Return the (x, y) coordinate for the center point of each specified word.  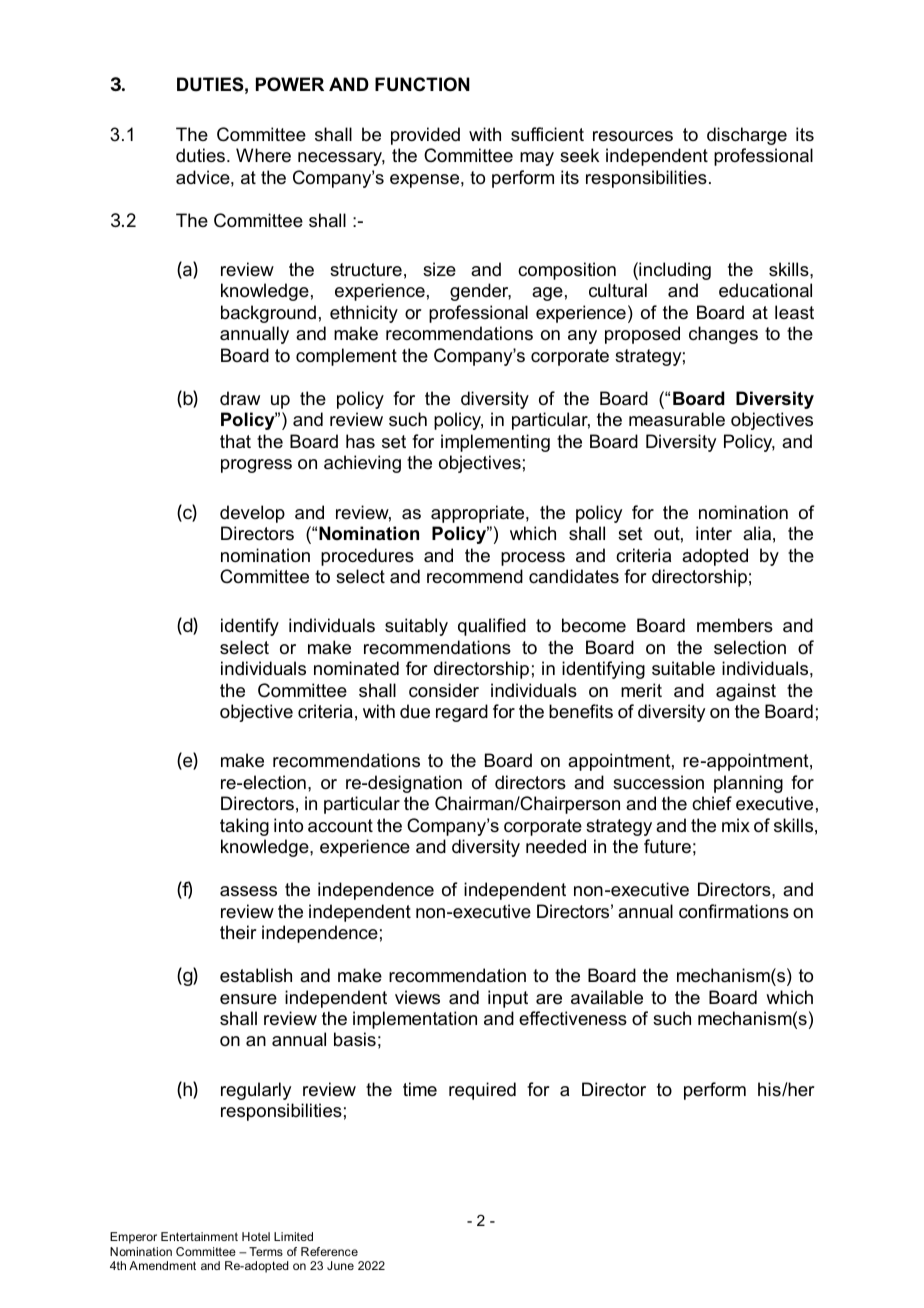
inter (714, 533)
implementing (495, 443)
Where (263, 155)
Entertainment (199, 1236)
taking (244, 827)
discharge (747, 136)
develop (252, 514)
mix (736, 825)
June (340, 1265)
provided (425, 136)
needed (556, 846)
